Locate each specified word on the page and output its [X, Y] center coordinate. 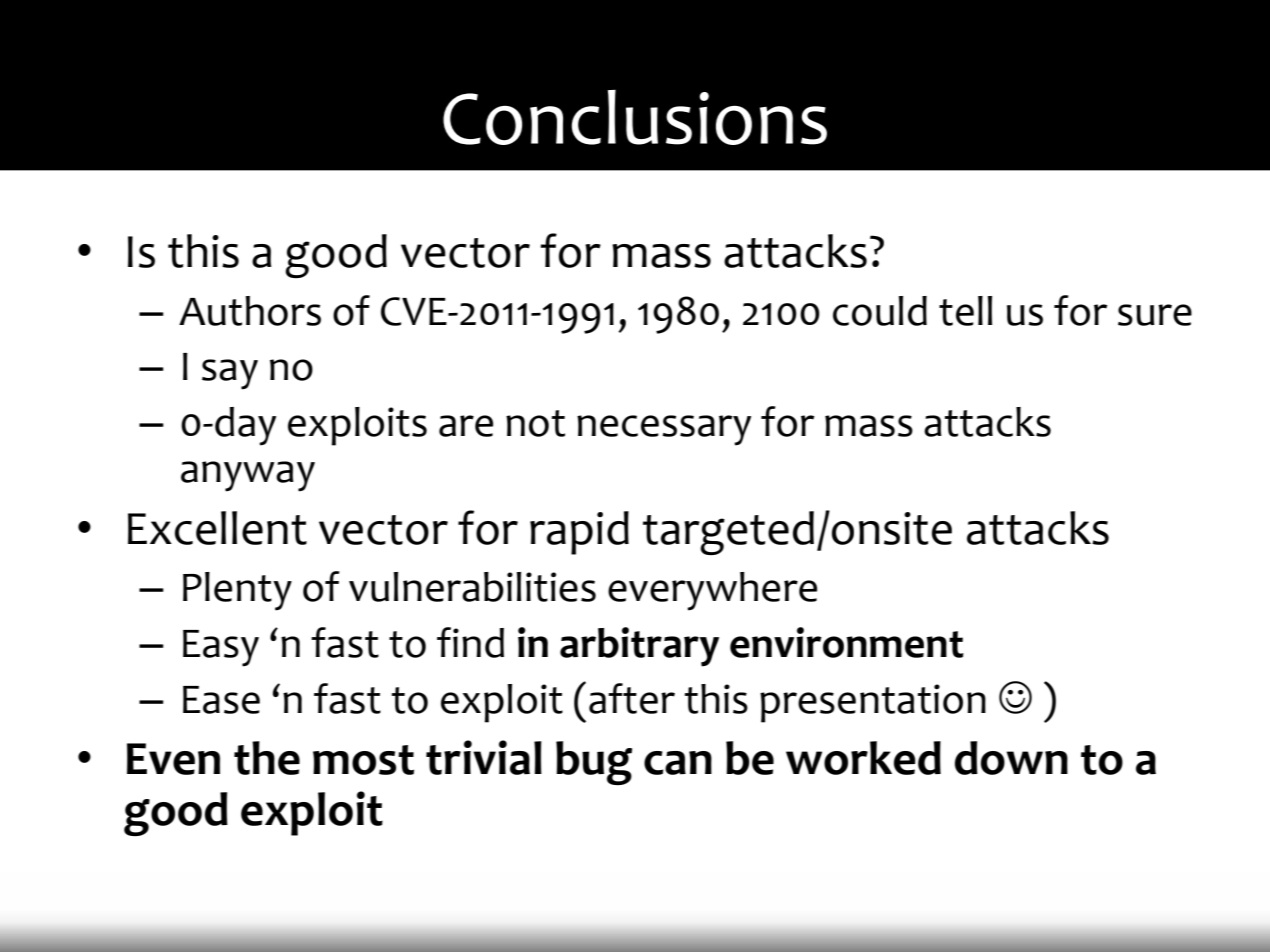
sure [1155, 315]
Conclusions [635, 117]
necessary [664, 430]
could [880, 311]
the [267, 758]
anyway [248, 476]
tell [965, 311]
